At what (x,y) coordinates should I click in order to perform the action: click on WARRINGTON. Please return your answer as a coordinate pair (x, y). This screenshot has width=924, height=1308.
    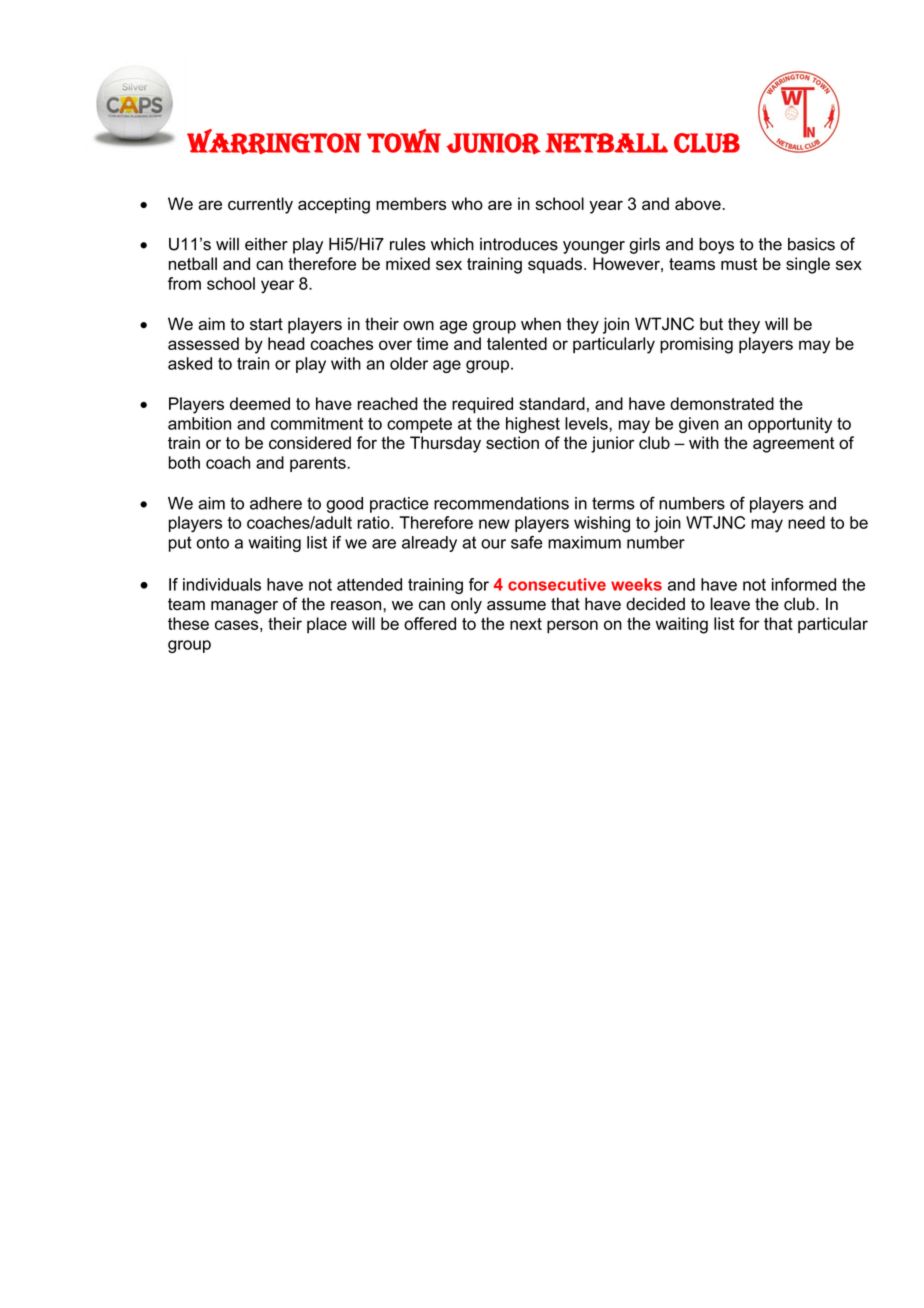
    Looking at the image, I should click on (274, 142).
